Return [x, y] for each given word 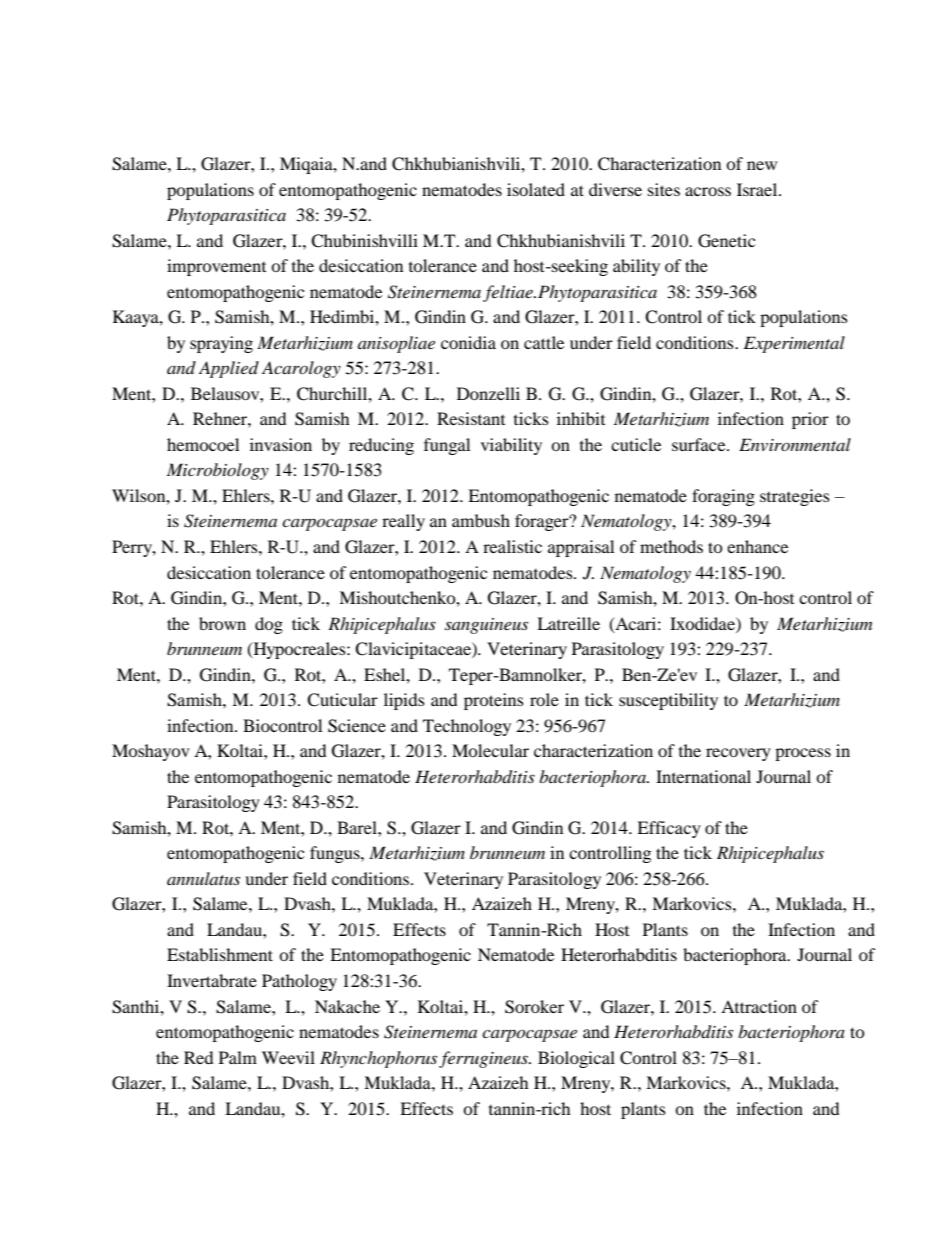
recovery [738, 754]
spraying [221, 344]
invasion [281, 444]
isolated [536, 189]
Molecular [490, 750]
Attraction [759, 1006]
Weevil [288, 1057]
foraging [723, 497]
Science [357, 726]
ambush [481, 520]
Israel [758, 189]
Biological [576, 1059]
